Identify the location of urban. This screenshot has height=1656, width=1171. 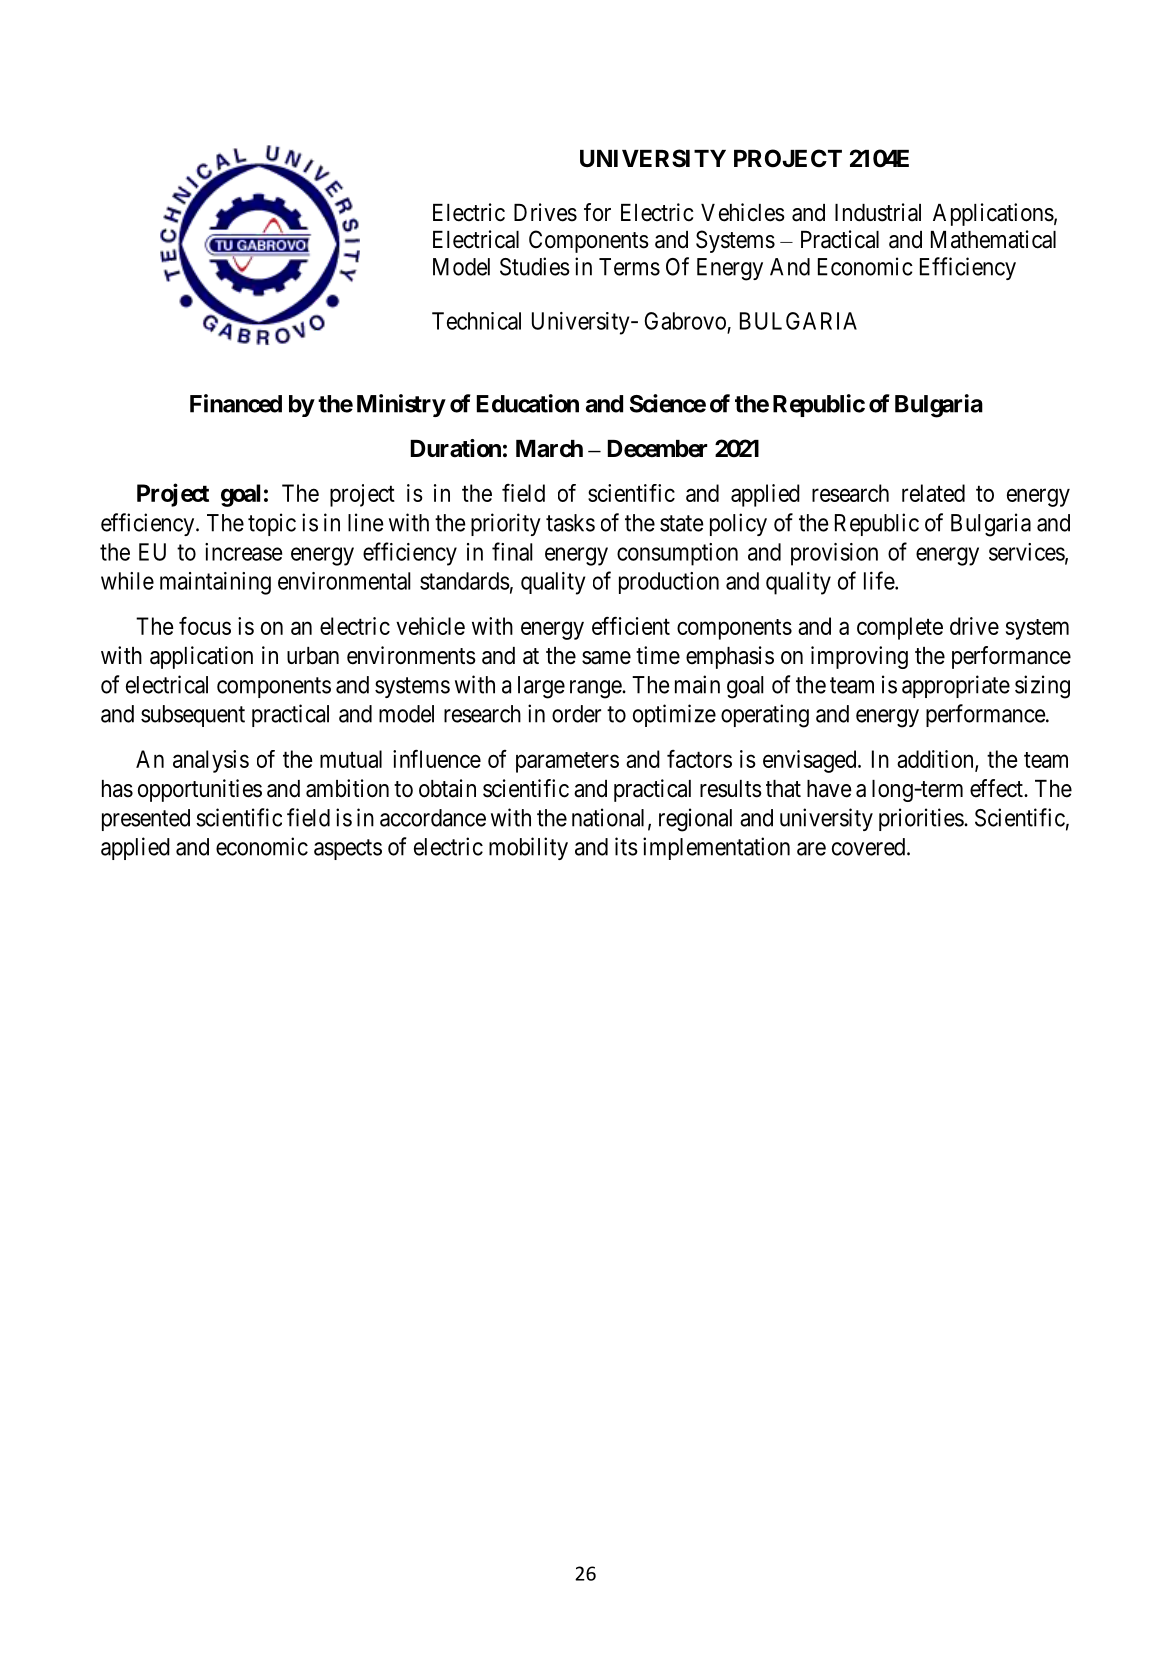
(313, 656).
